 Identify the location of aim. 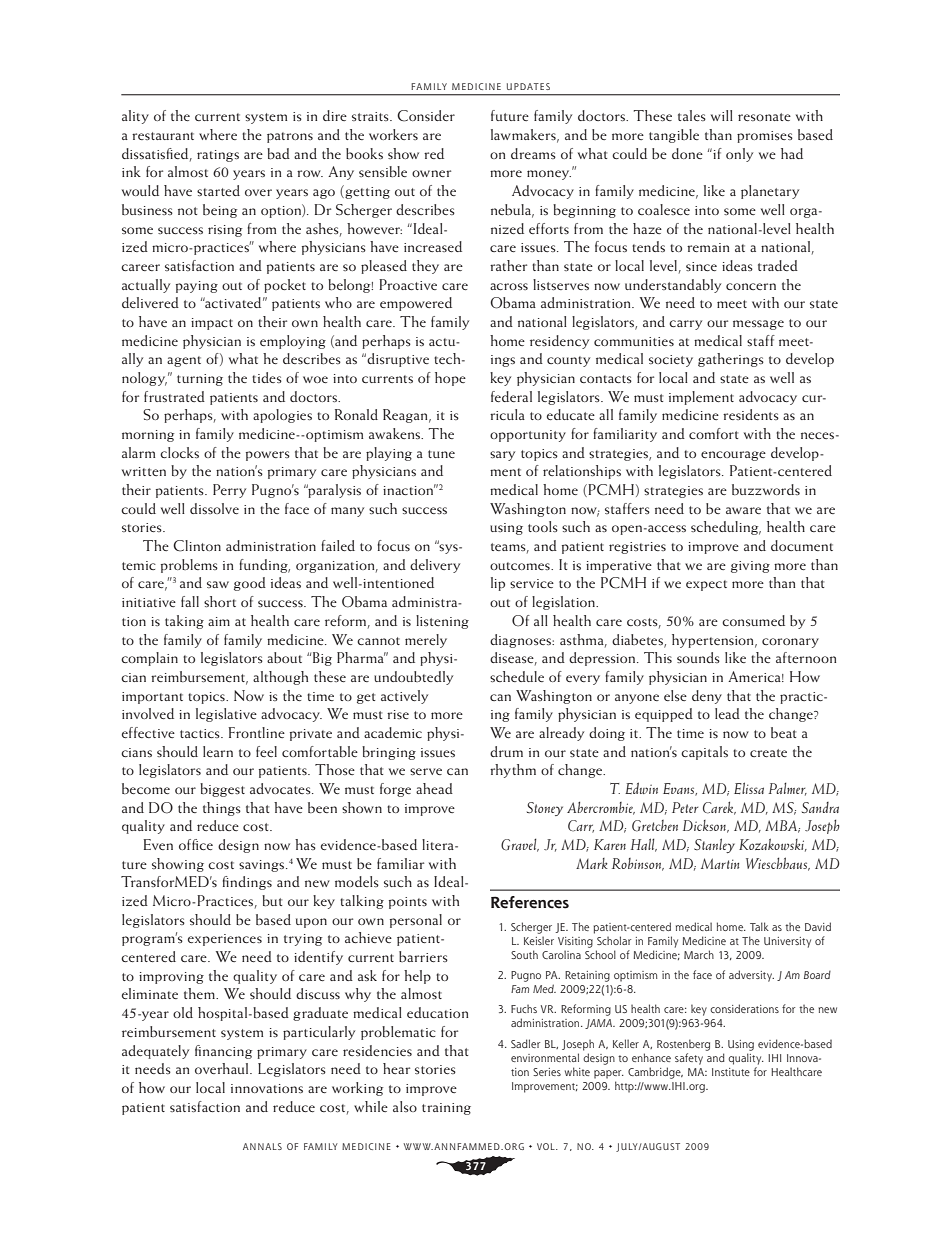
(219, 621).
